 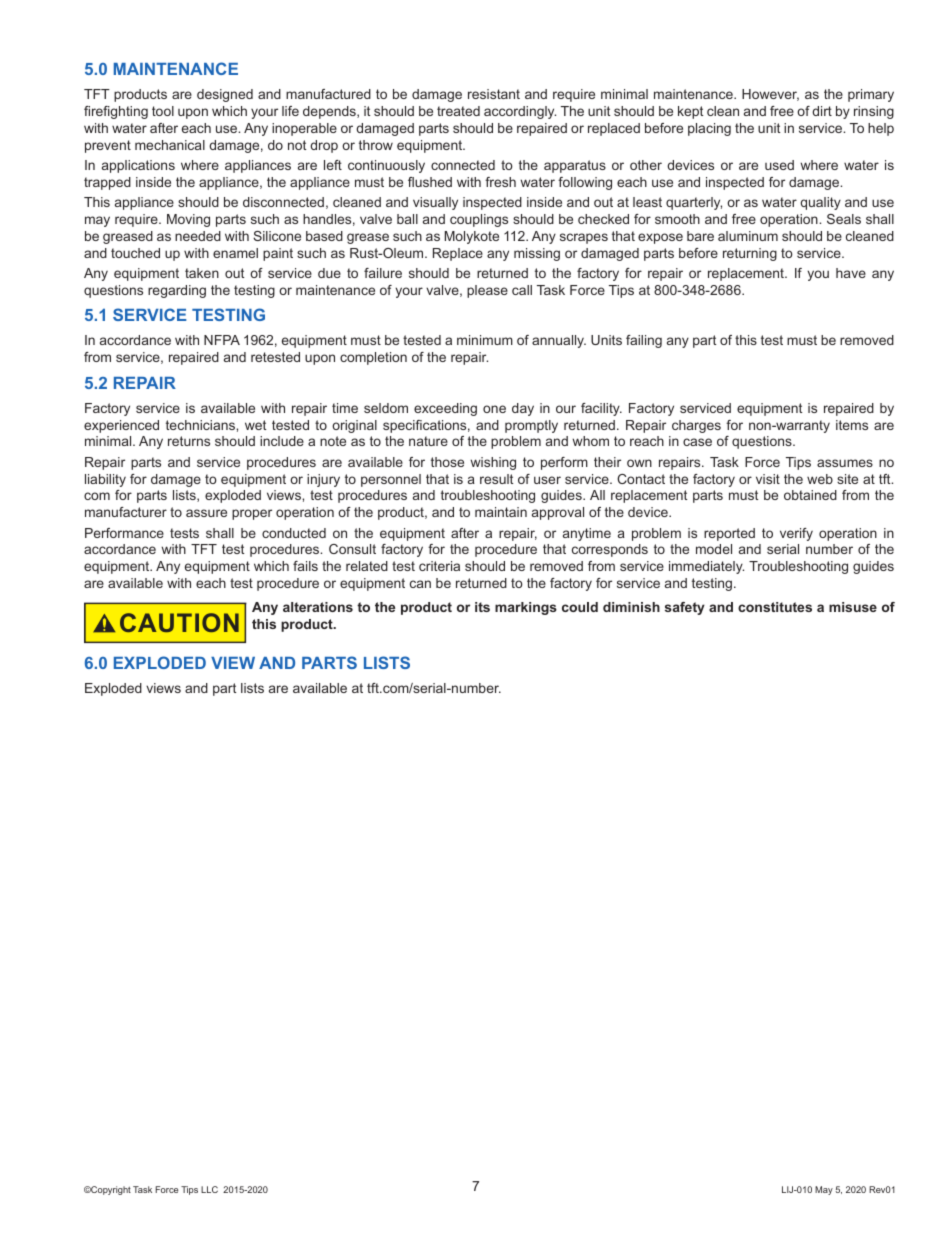 I want to click on LLC, so click(x=209, y=1189).
